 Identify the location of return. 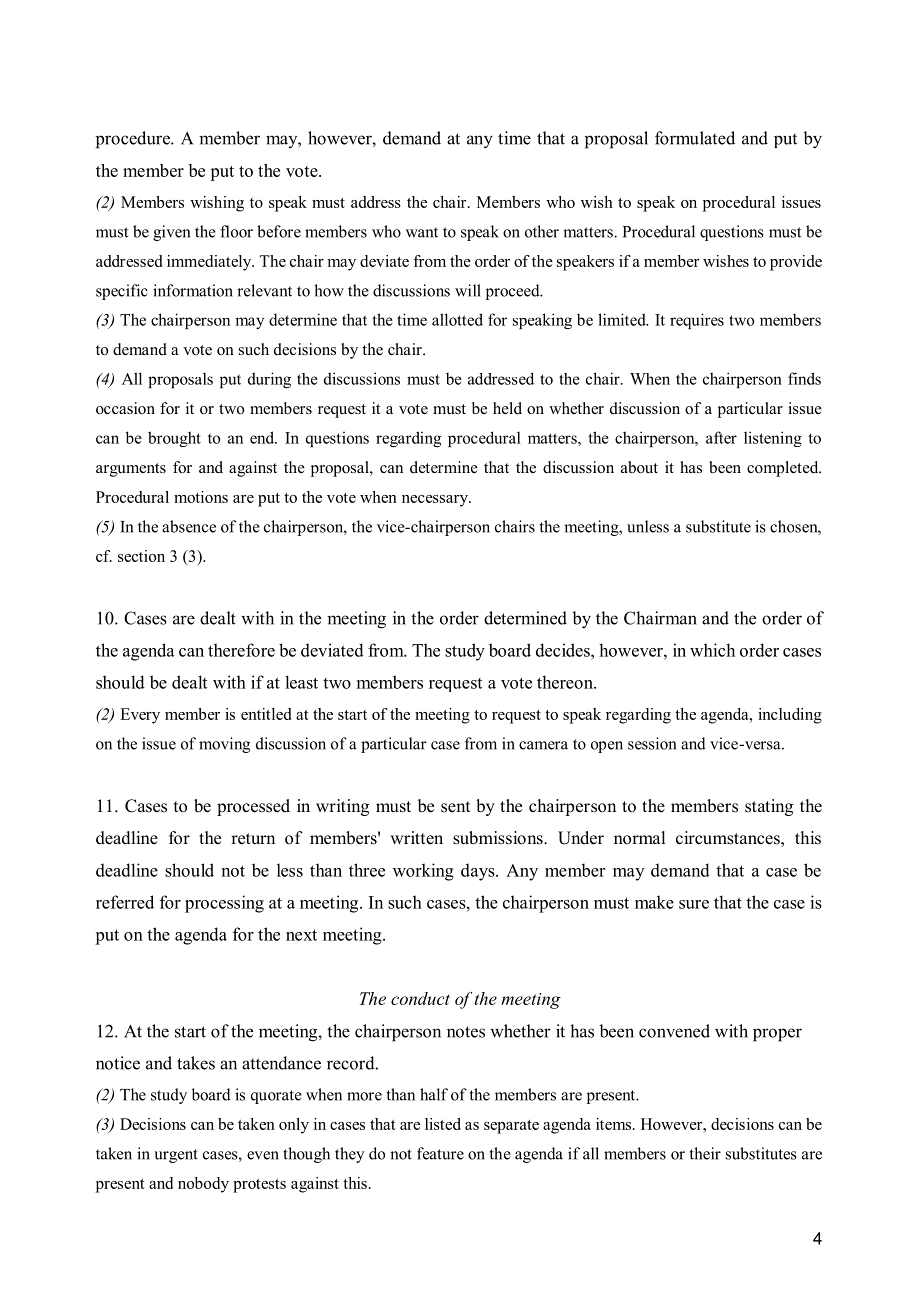
(253, 839).
